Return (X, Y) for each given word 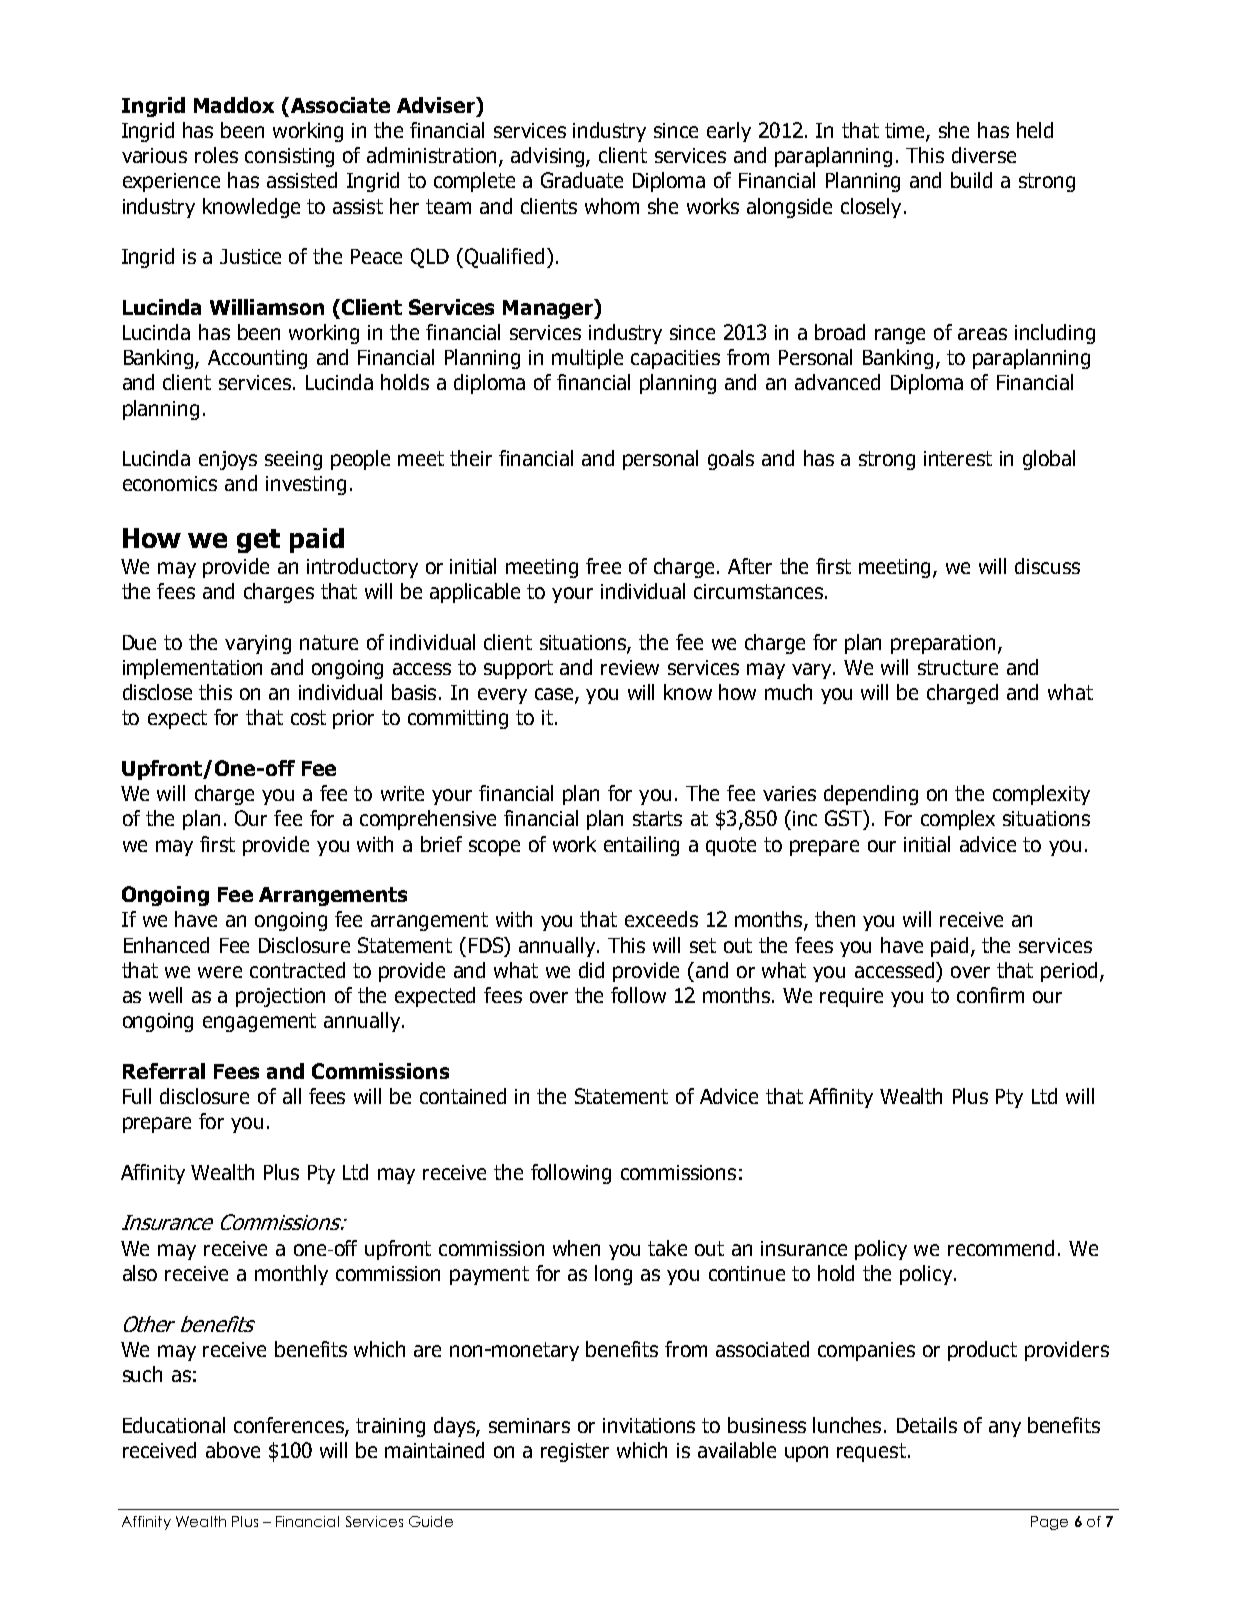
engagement (259, 1022)
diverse (984, 155)
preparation (943, 644)
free (603, 566)
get (258, 541)
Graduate (582, 180)
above (233, 1450)
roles (216, 155)
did (591, 970)
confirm (990, 995)
